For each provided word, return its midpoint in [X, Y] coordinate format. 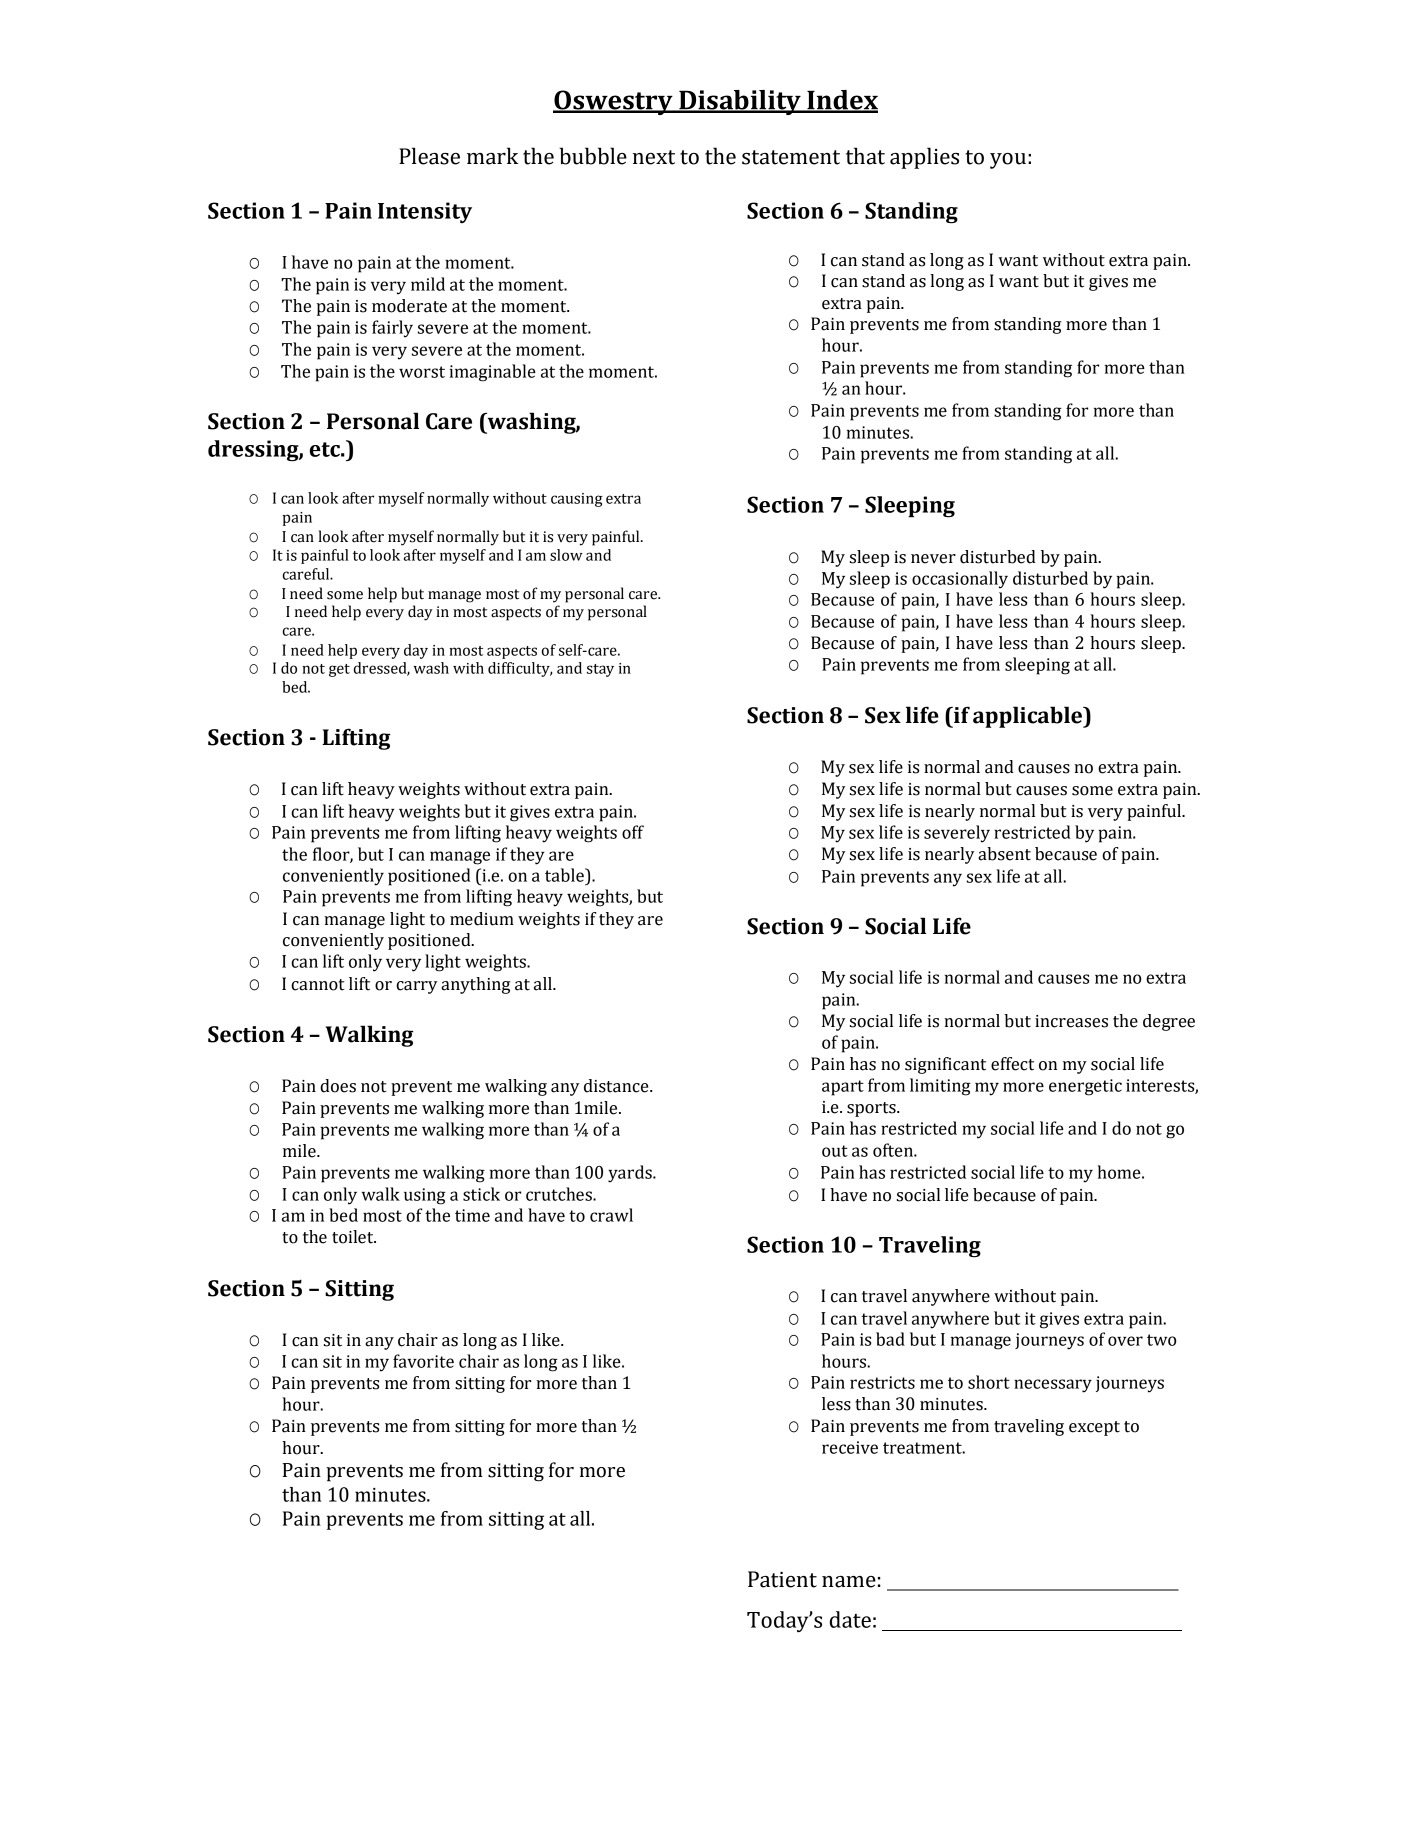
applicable [1028, 717]
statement [791, 157]
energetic [1085, 1087]
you [1008, 161]
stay [600, 670]
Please [429, 156]
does [338, 1086]
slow [566, 555]
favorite [423, 1361]
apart [843, 1088]
